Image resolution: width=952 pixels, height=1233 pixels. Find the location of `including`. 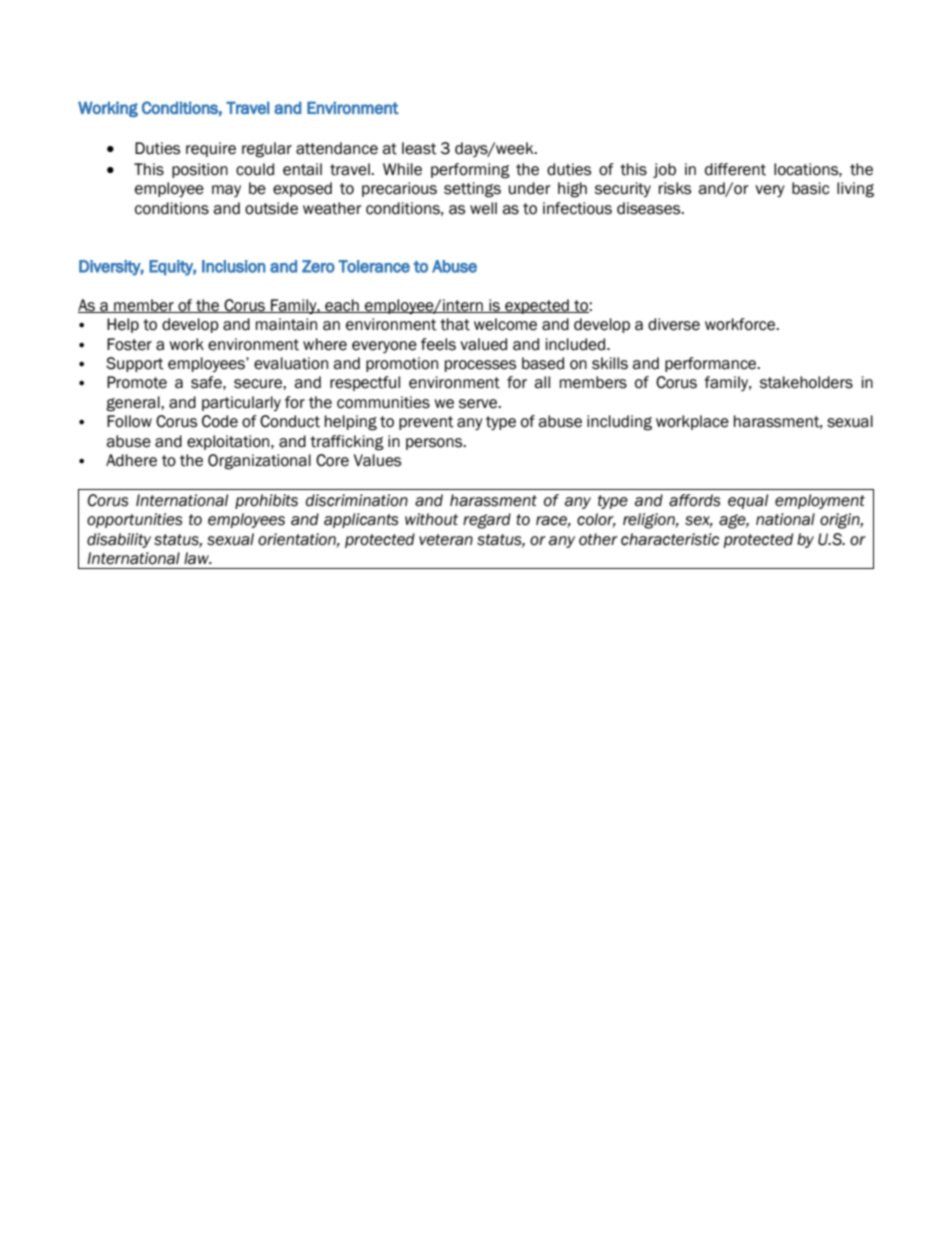

including is located at coordinates (619, 423).
